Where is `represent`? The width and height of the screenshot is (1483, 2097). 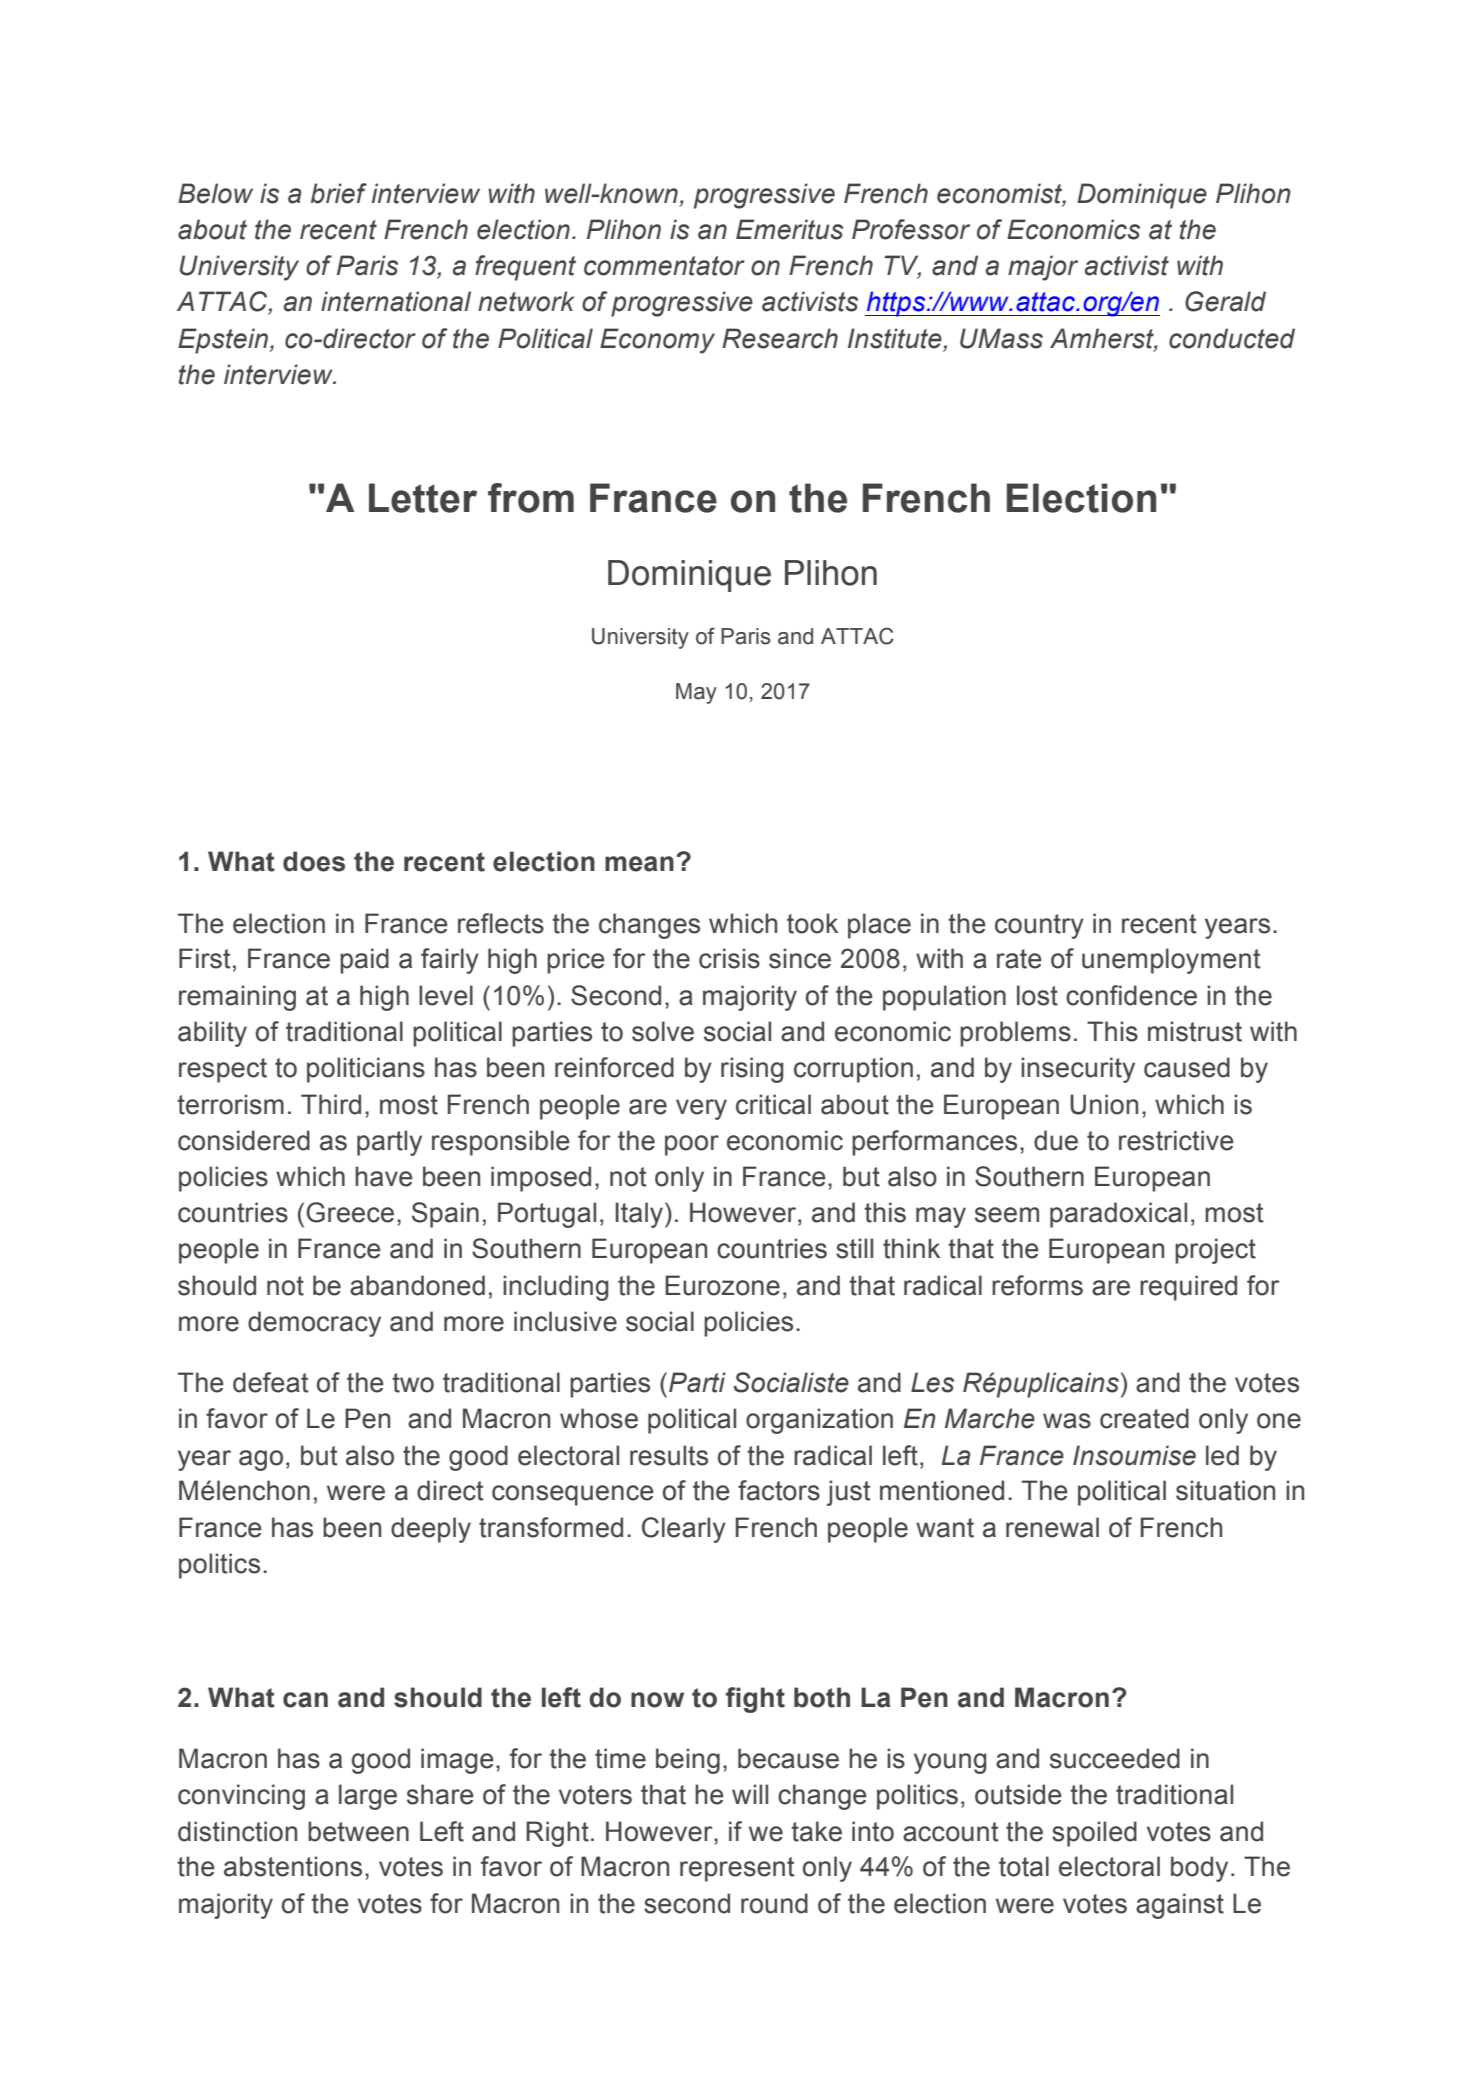 represent is located at coordinates (737, 1869).
